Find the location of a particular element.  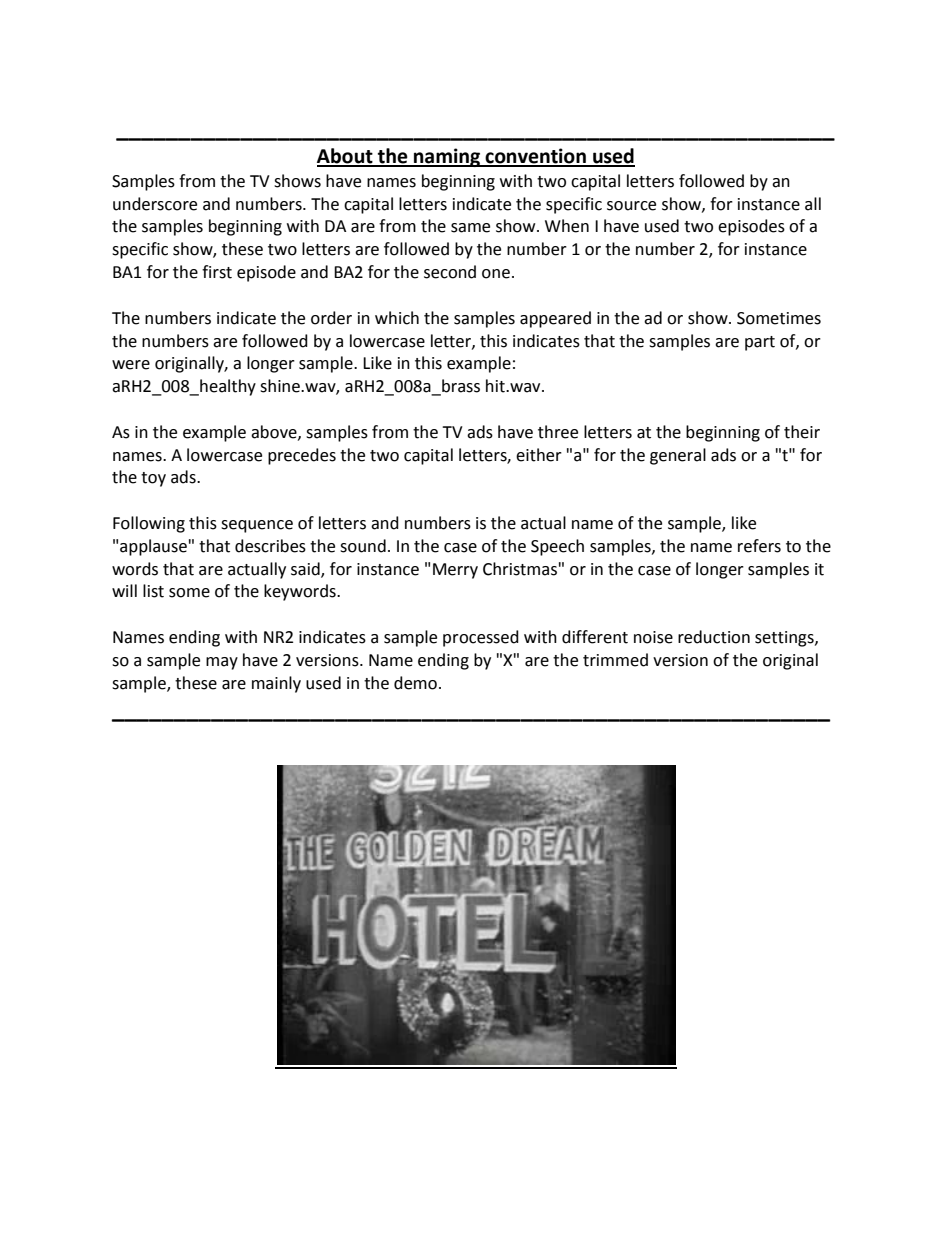

part is located at coordinates (760, 343).
